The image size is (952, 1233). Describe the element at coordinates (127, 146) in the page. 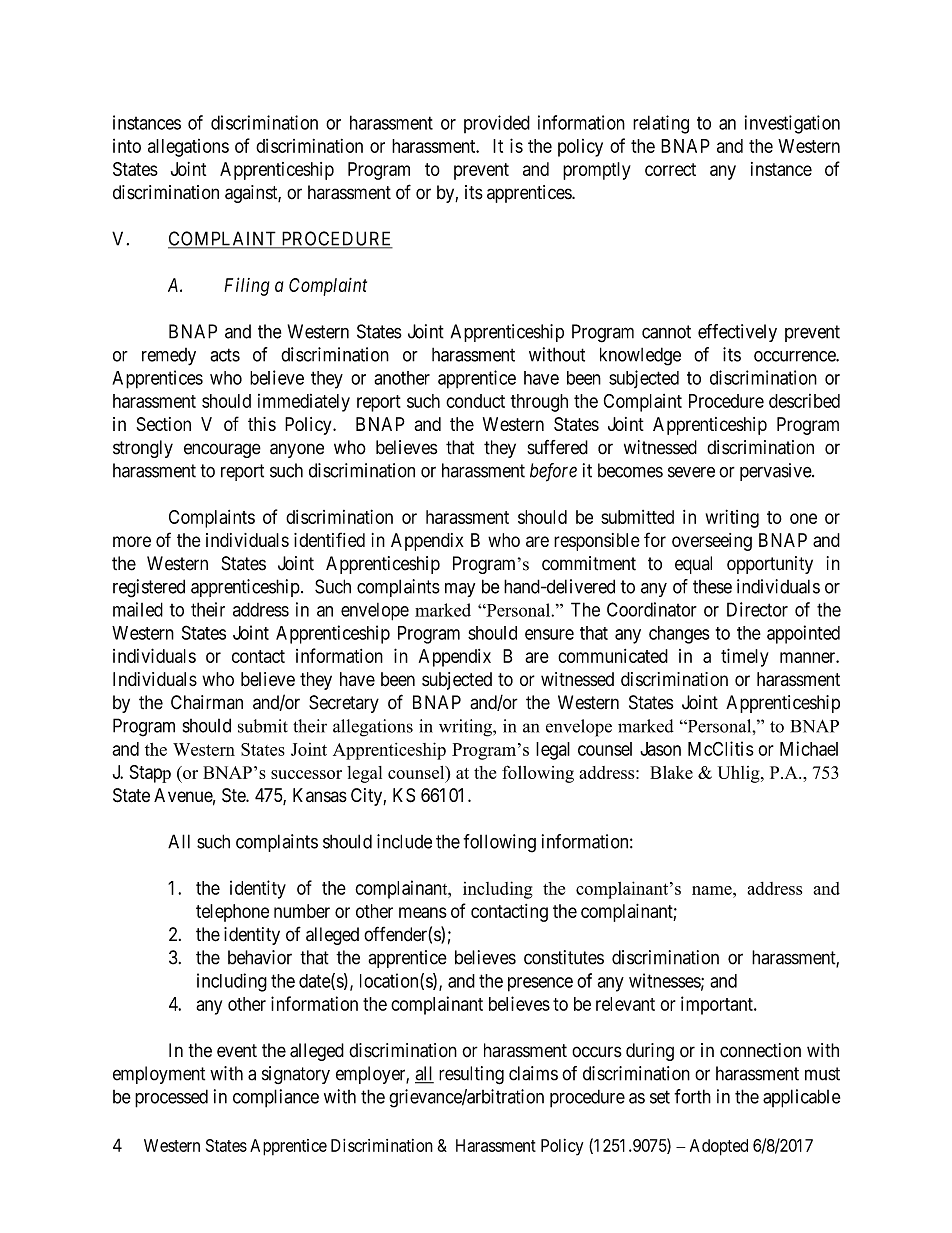

I see `into` at that location.
